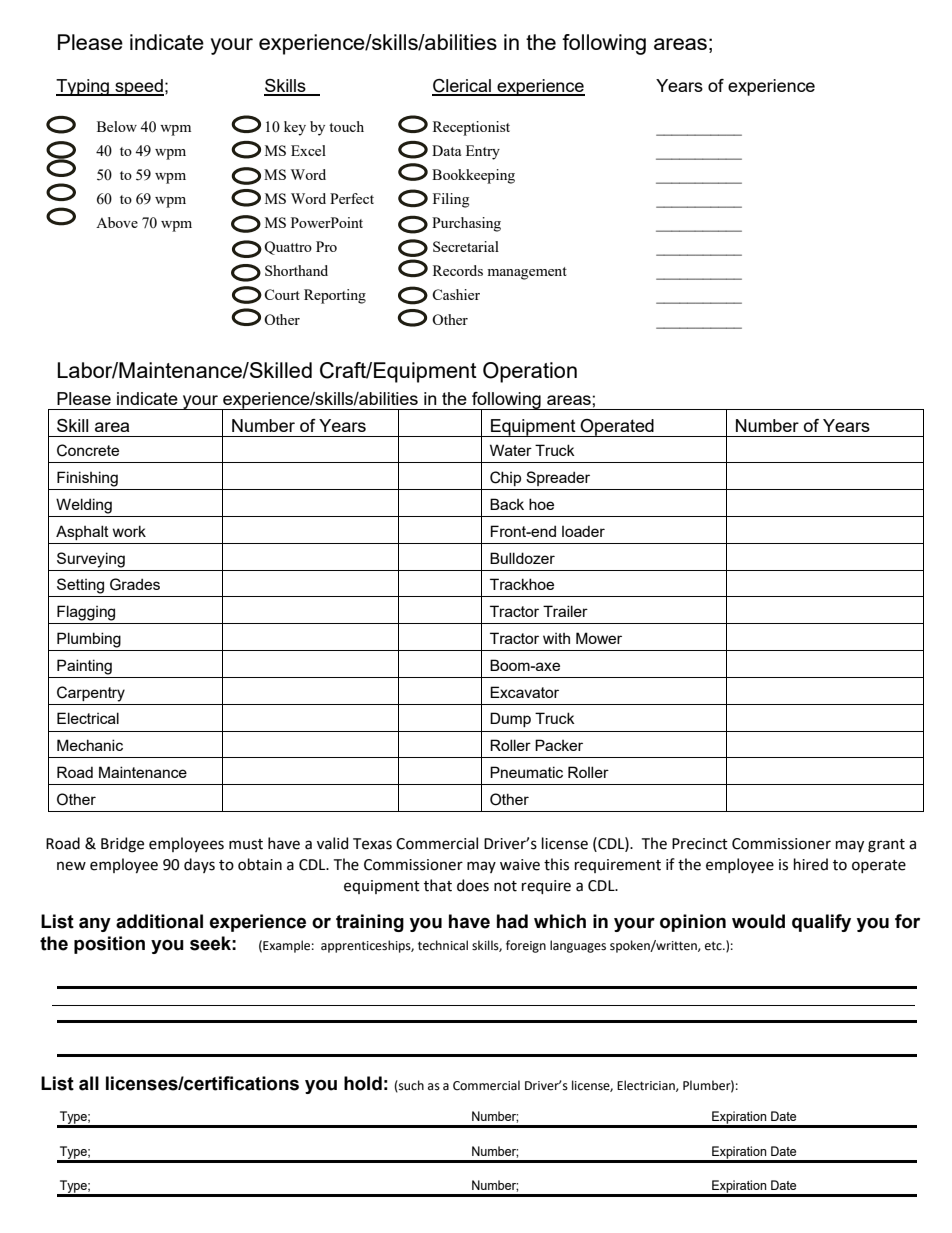 The height and width of the page is (1233, 952). What do you see at coordinates (282, 294) in the page?
I see `Court` at bounding box center [282, 294].
